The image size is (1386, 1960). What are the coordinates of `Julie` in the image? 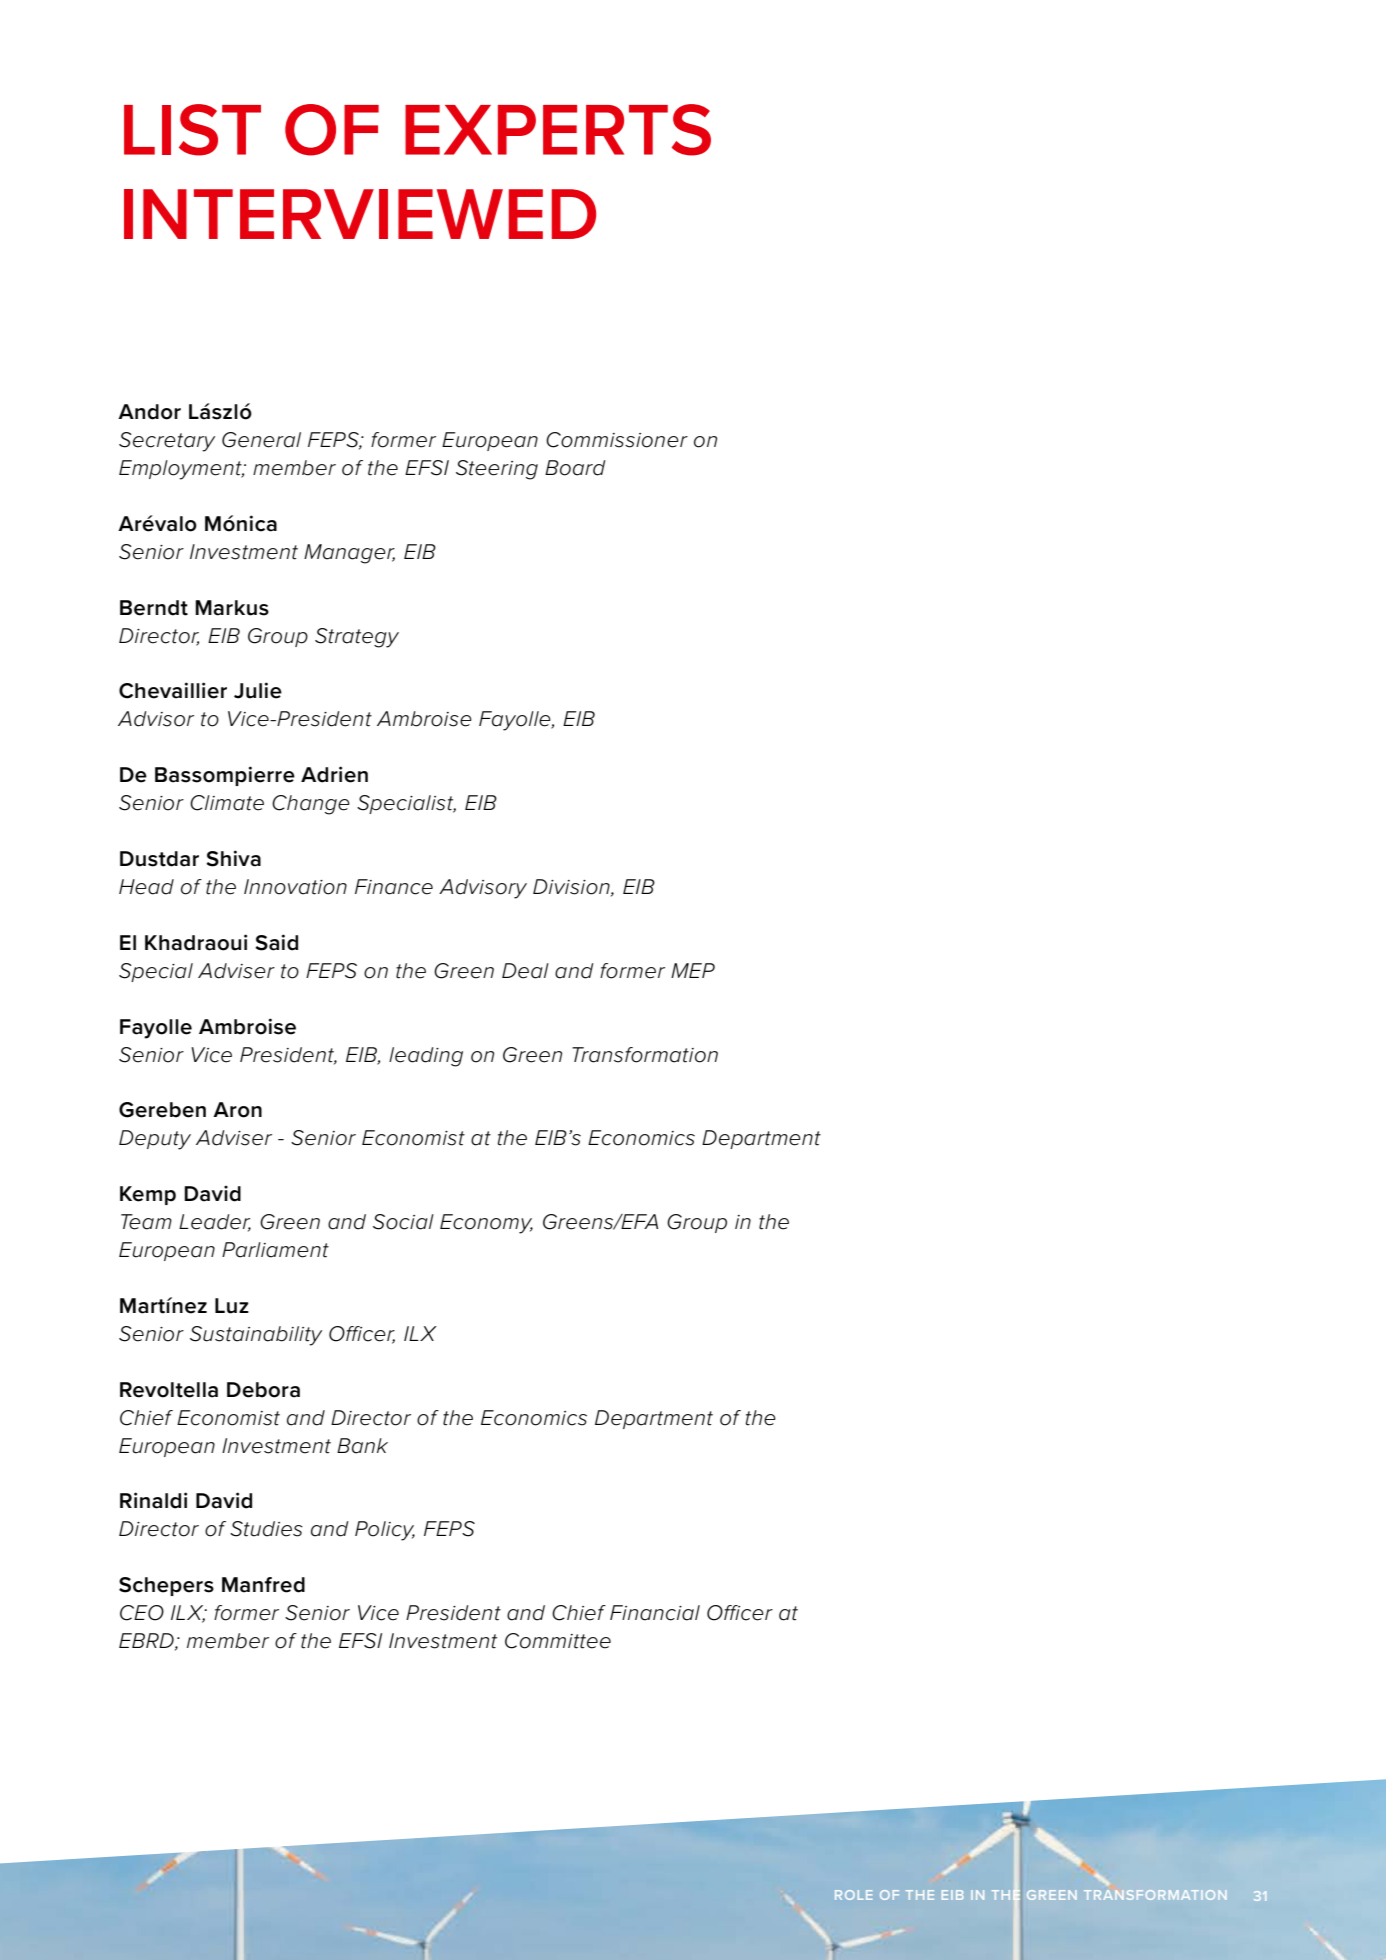 It's located at (258, 690).
